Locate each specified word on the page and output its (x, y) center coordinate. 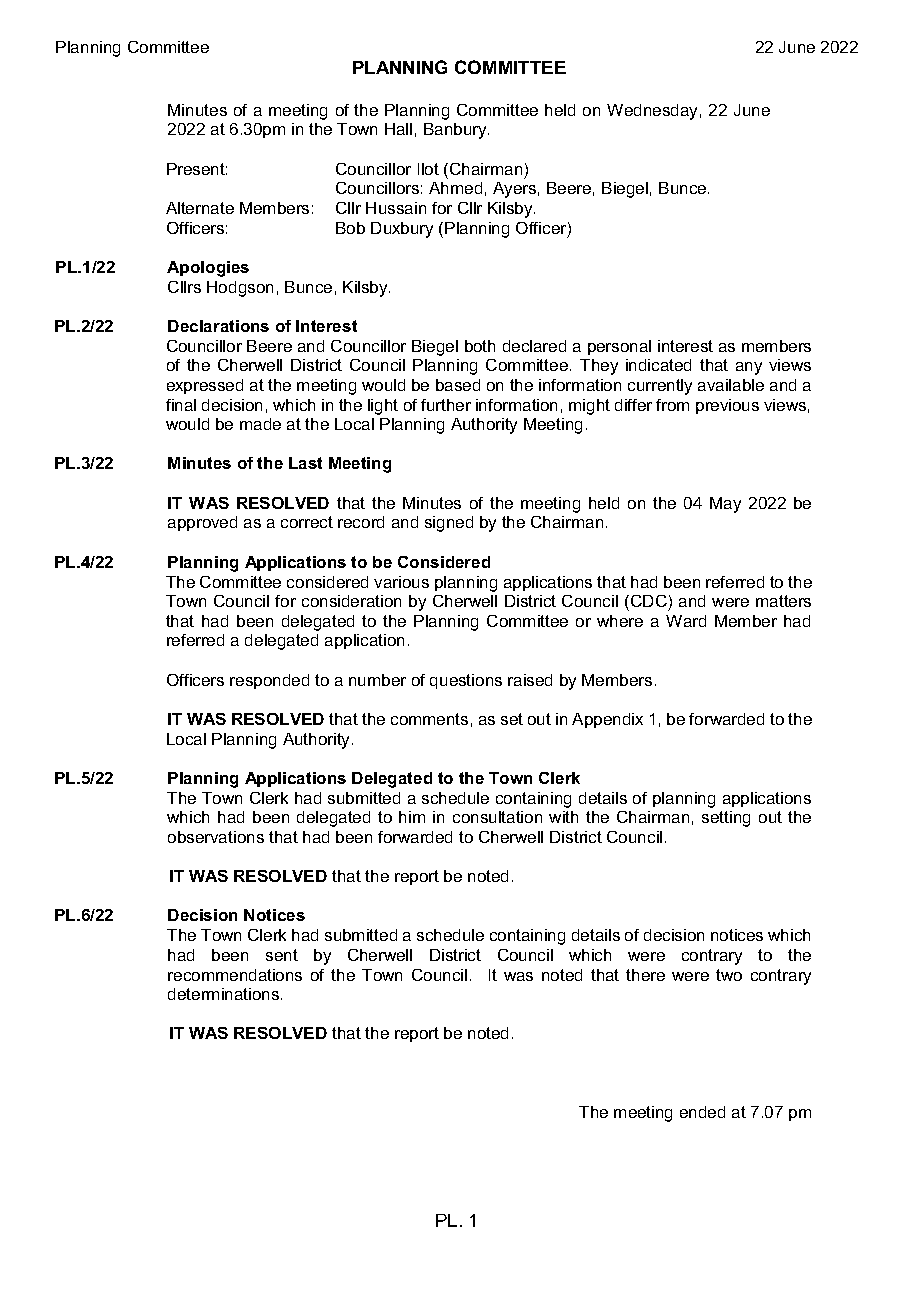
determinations (225, 994)
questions (466, 681)
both (480, 346)
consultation (497, 817)
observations (216, 837)
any (749, 368)
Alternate (200, 208)
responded (269, 681)
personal (619, 347)
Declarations (218, 326)
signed (449, 524)
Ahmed (455, 188)
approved (202, 523)
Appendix (607, 720)
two (729, 975)
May (725, 505)
